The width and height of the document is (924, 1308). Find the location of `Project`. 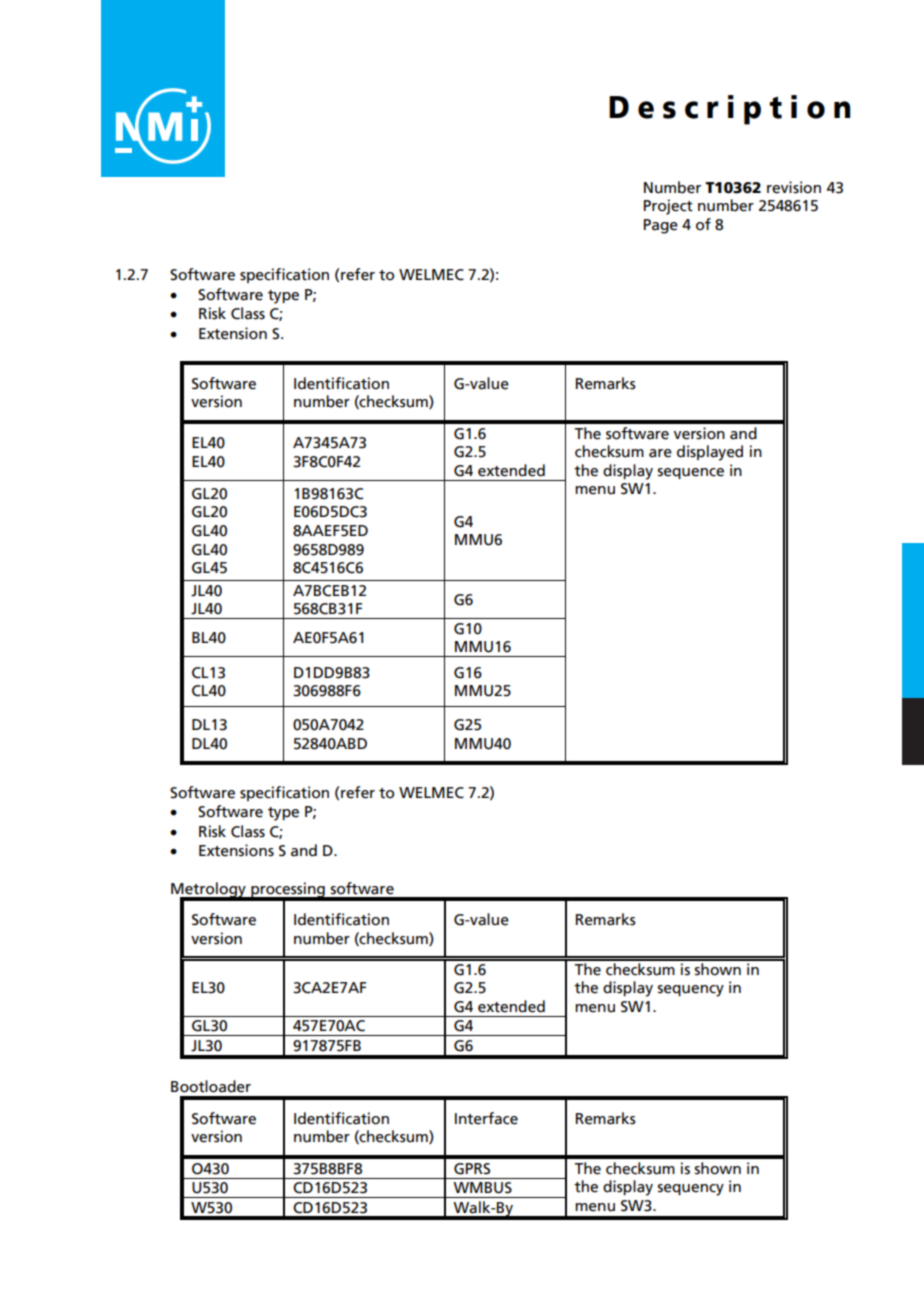

Project is located at coordinates (668, 207).
